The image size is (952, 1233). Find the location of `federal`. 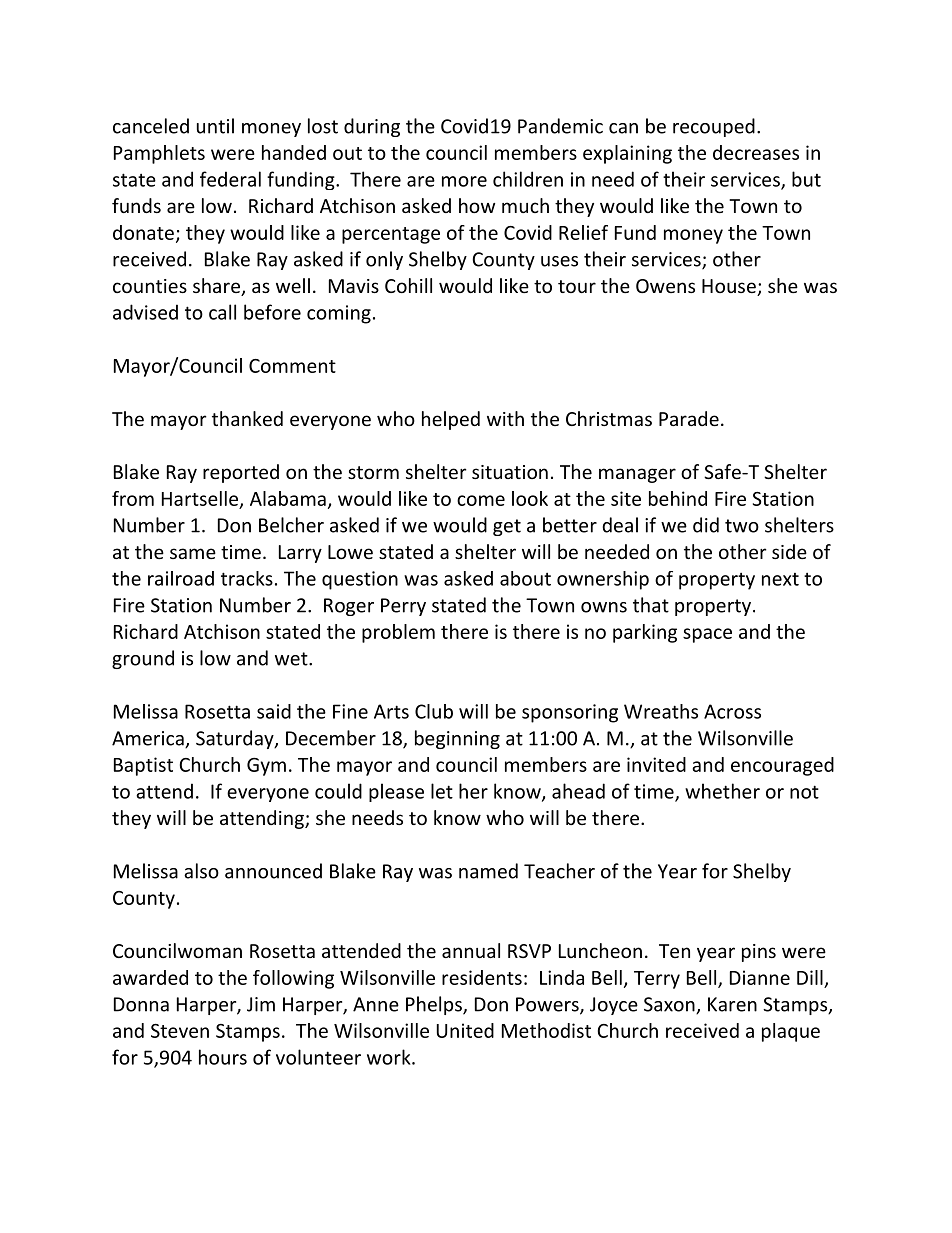

federal is located at coordinates (230, 179).
